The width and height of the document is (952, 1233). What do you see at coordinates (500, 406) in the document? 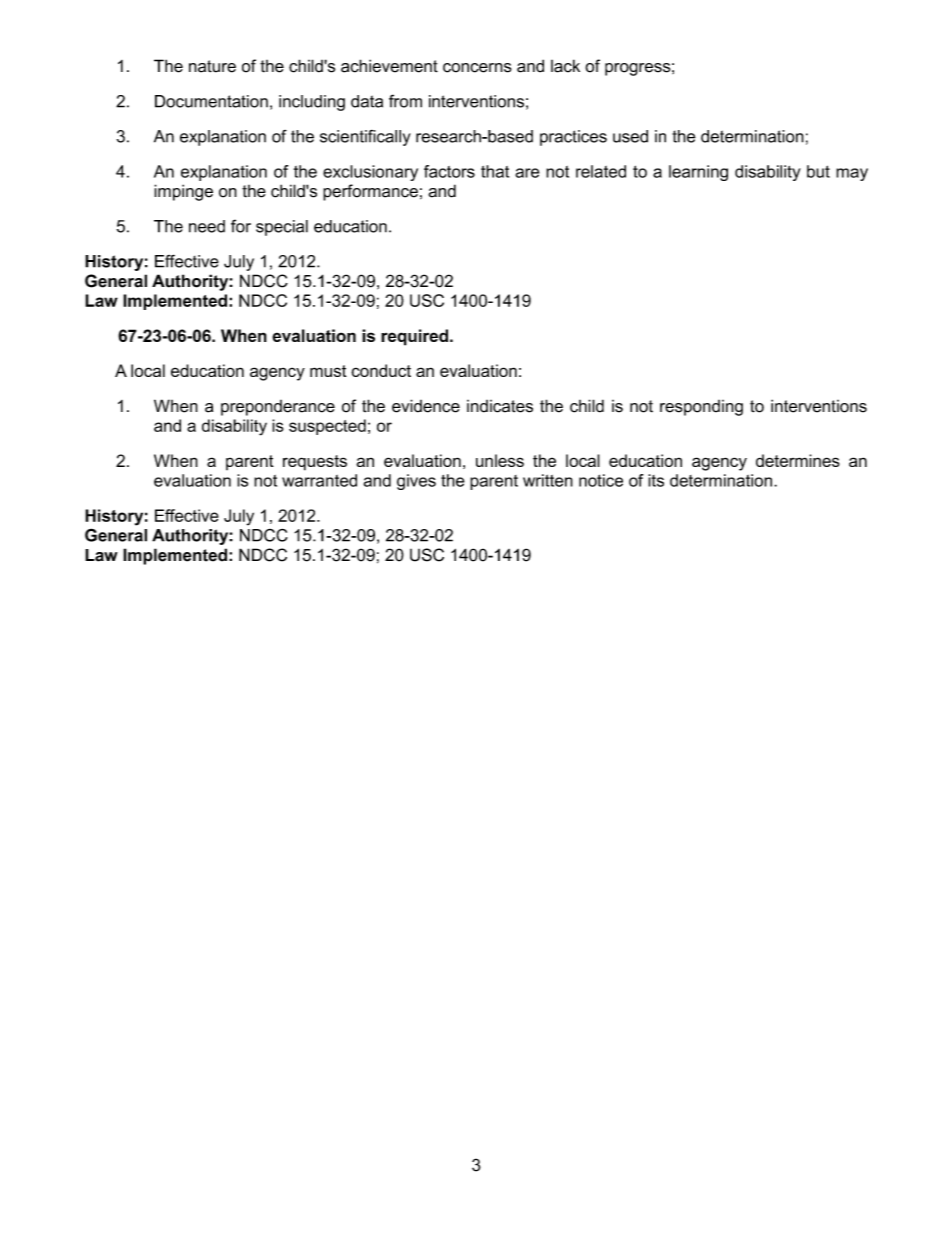
I see `indicates` at bounding box center [500, 406].
